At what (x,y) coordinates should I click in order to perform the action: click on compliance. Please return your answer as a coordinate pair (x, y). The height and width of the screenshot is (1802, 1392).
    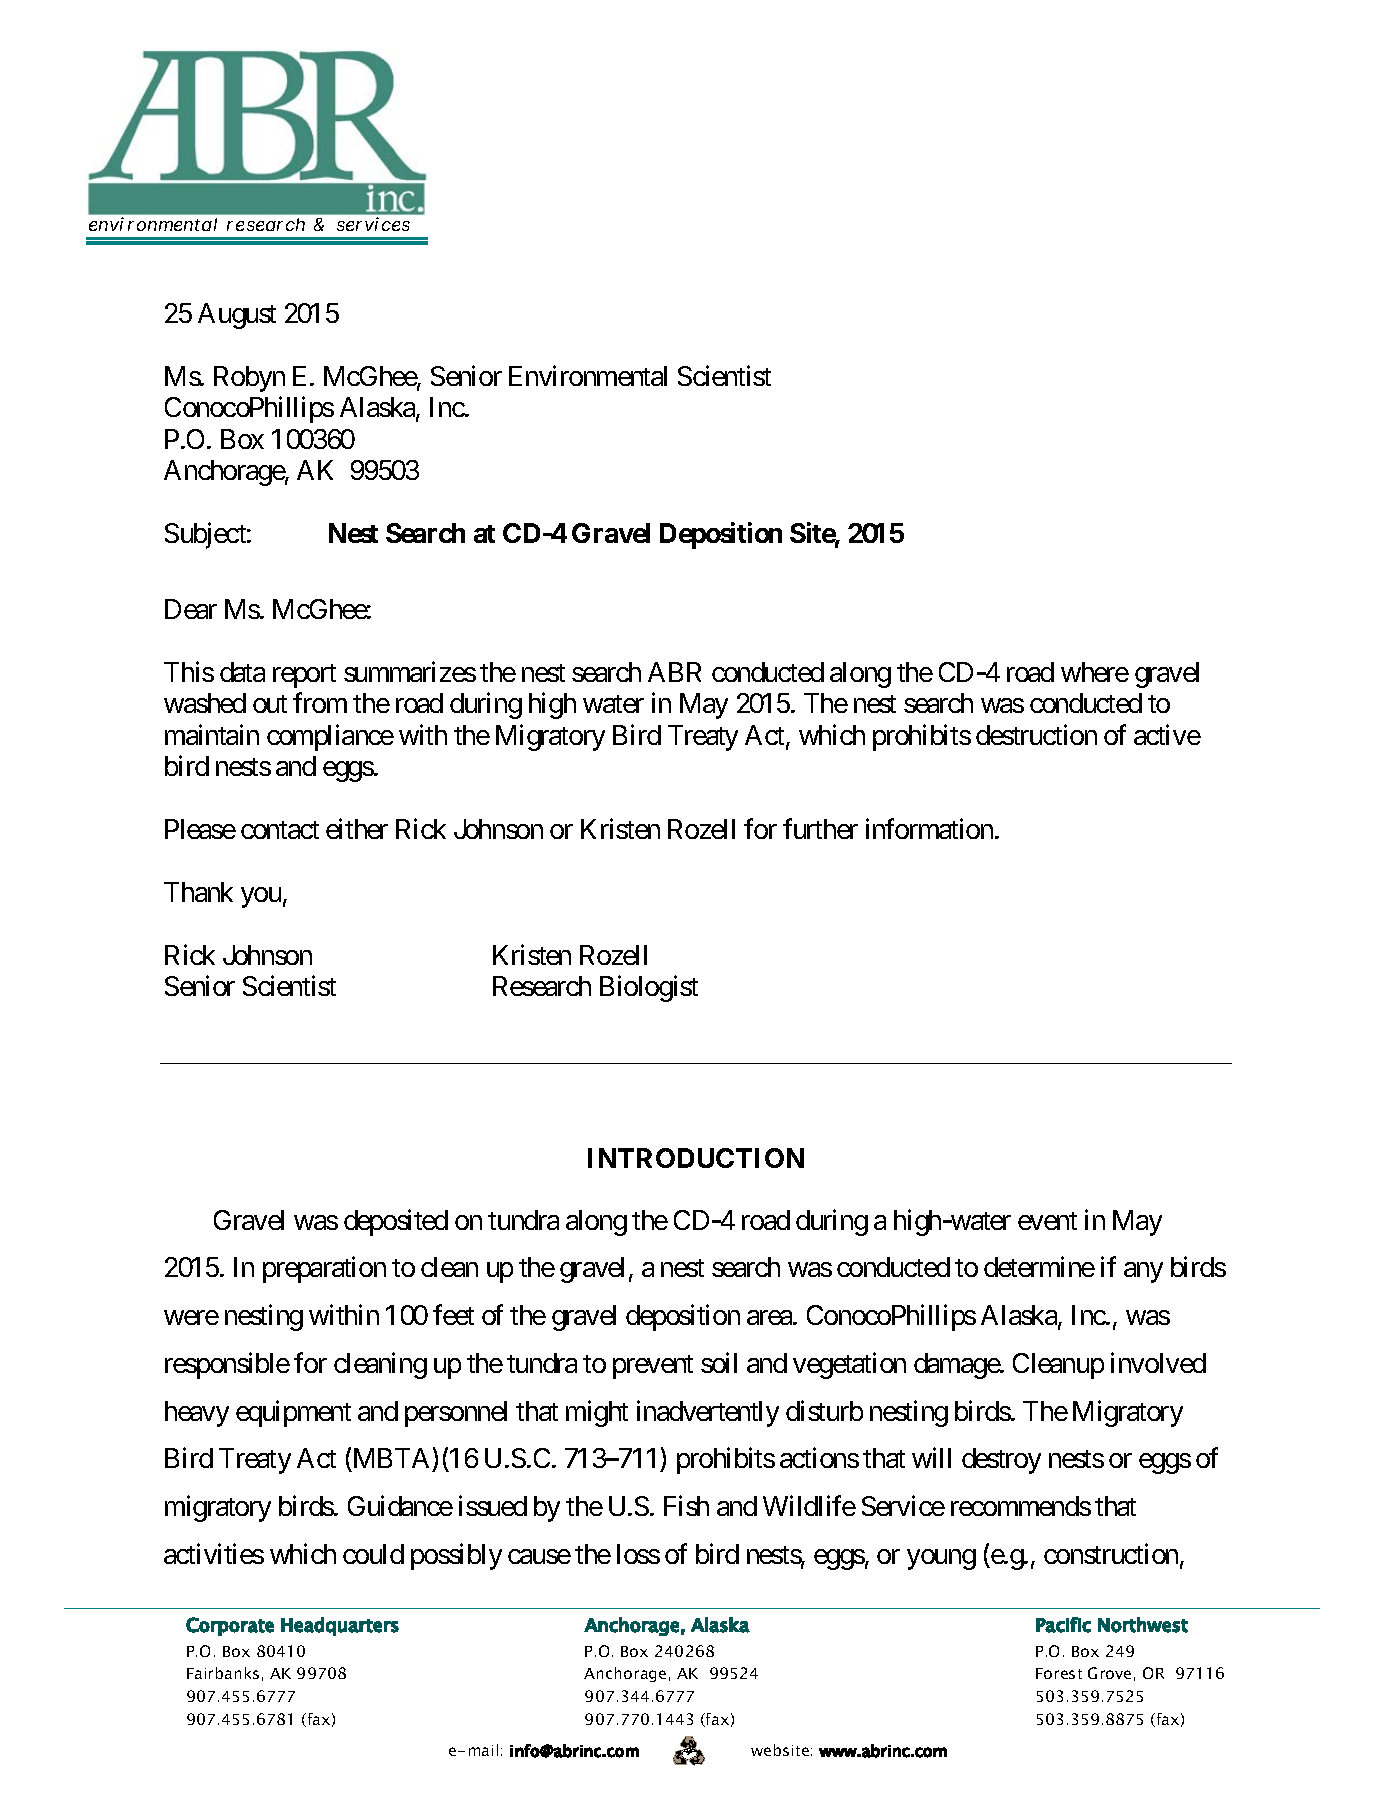
    Looking at the image, I should click on (330, 737).
